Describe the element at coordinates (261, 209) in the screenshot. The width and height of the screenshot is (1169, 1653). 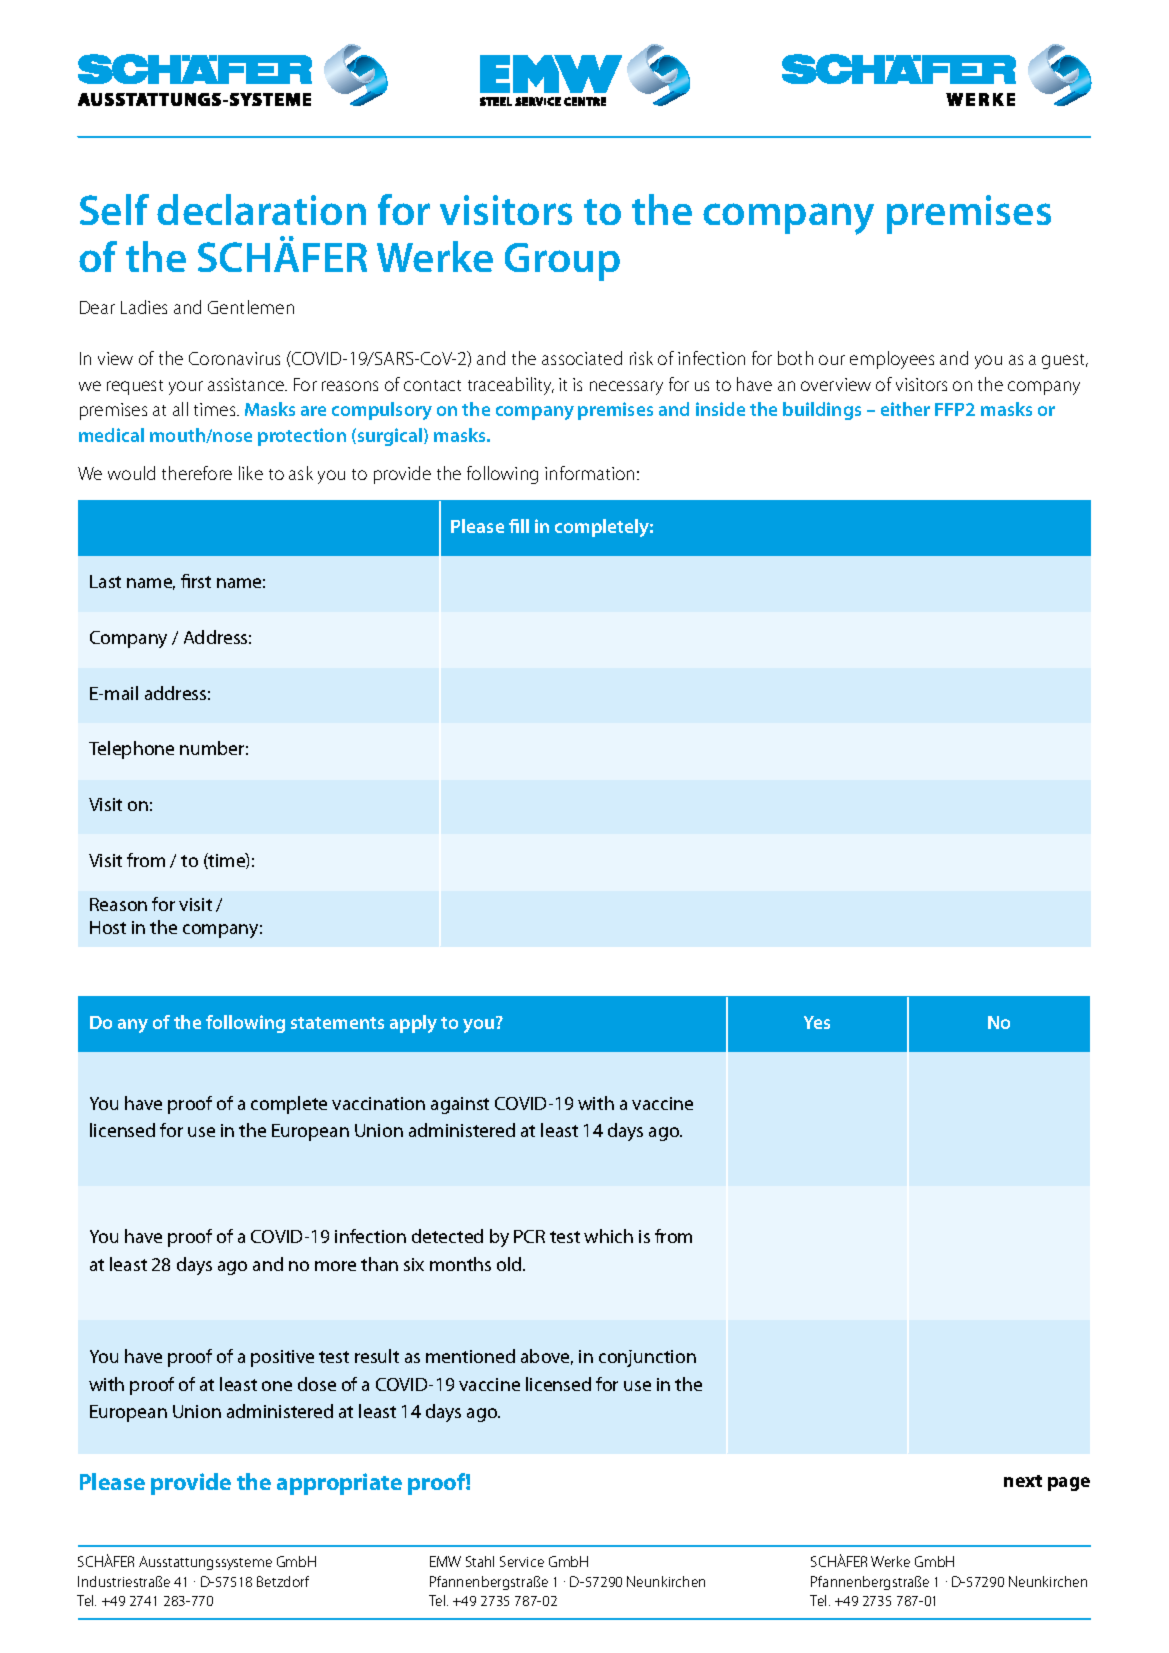
I see `declaration` at that location.
